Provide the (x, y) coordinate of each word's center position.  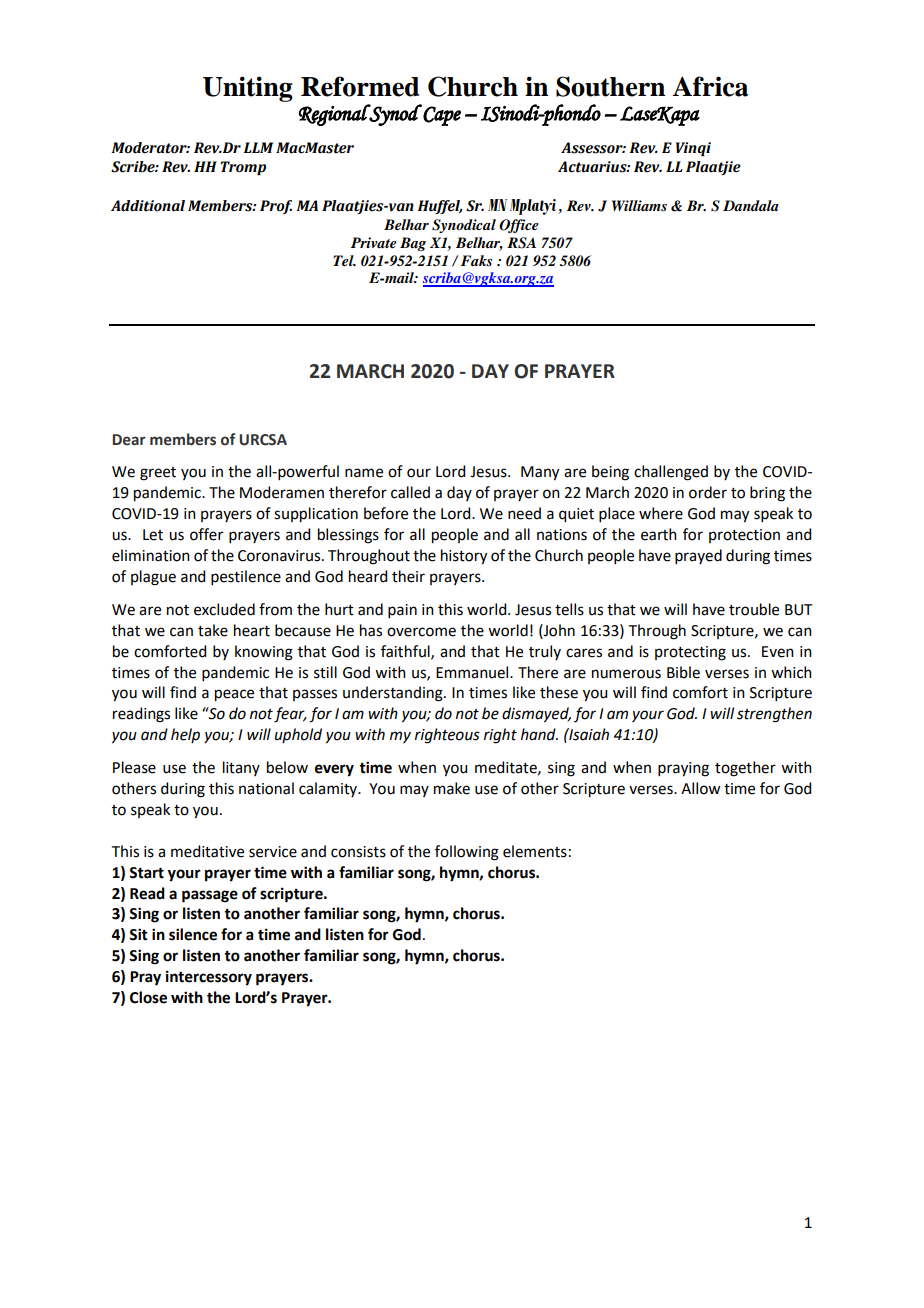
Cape (442, 116)
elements (535, 851)
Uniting (248, 89)
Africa (710, 86)
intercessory (209, 978)
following (467, 853)
